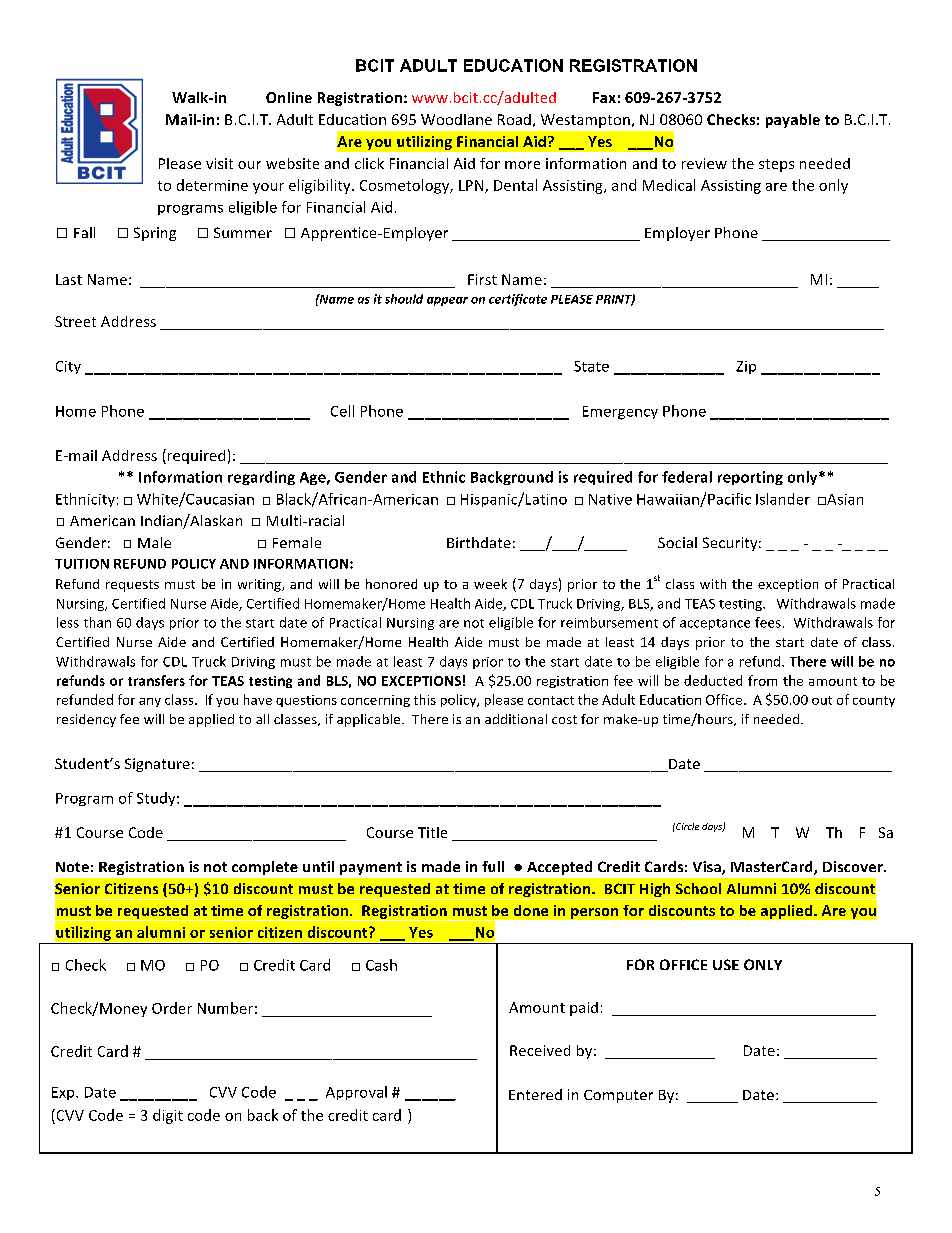 The width and height of the page is (952, 1233). Describe the element at coordinates (490, 584) in the page. I see `week` at that location.
